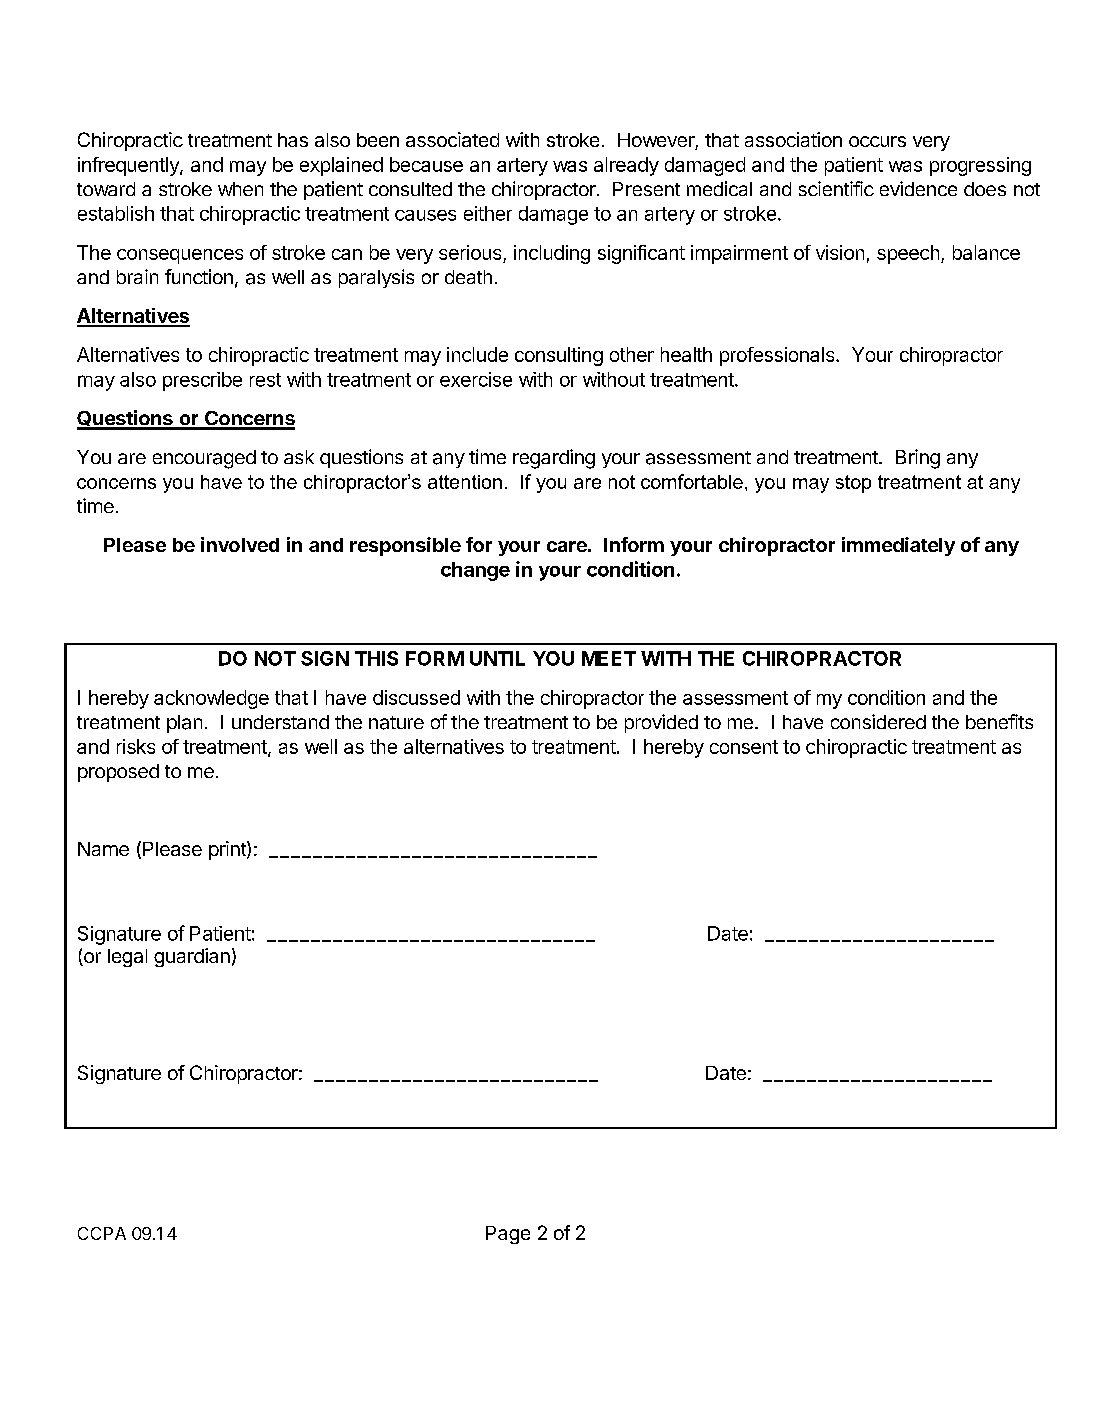  Describe the element at coordinates (211, 699) in the screenshot. I see `acknowledge` at that location.
